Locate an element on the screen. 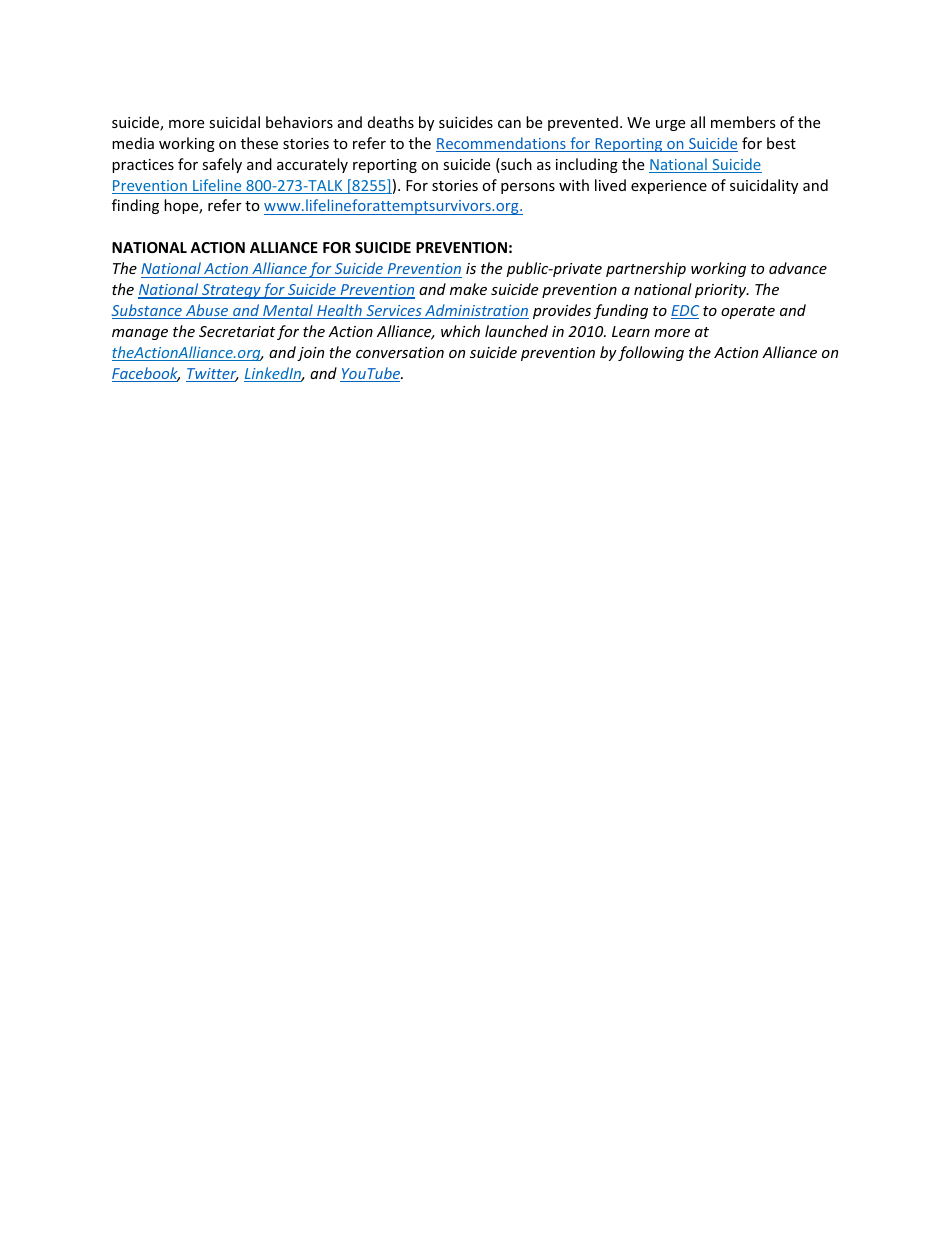  following is located at coordinates (651, 353).
